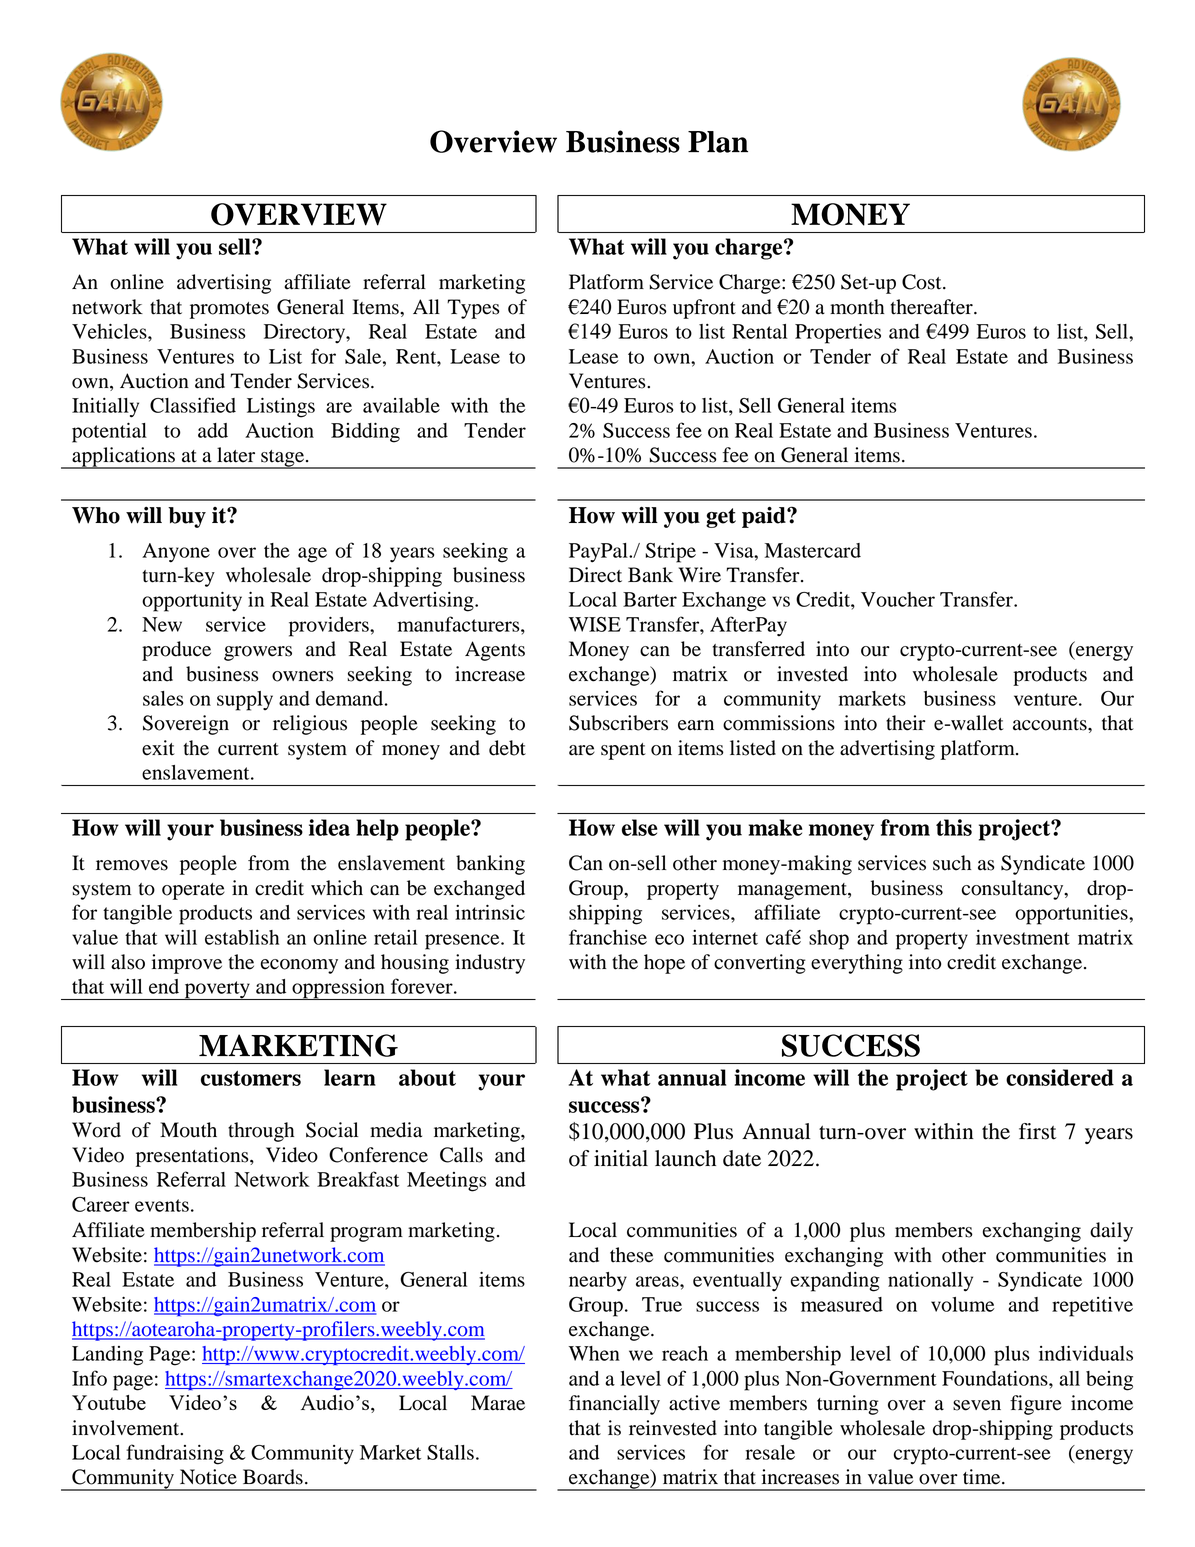 Image resolution: width=1195 pixels, height=1547 pixels. What do you see at coordinates (718, 142) in the screenshot?
I see `Plan` at bounding box center [718, 142].
